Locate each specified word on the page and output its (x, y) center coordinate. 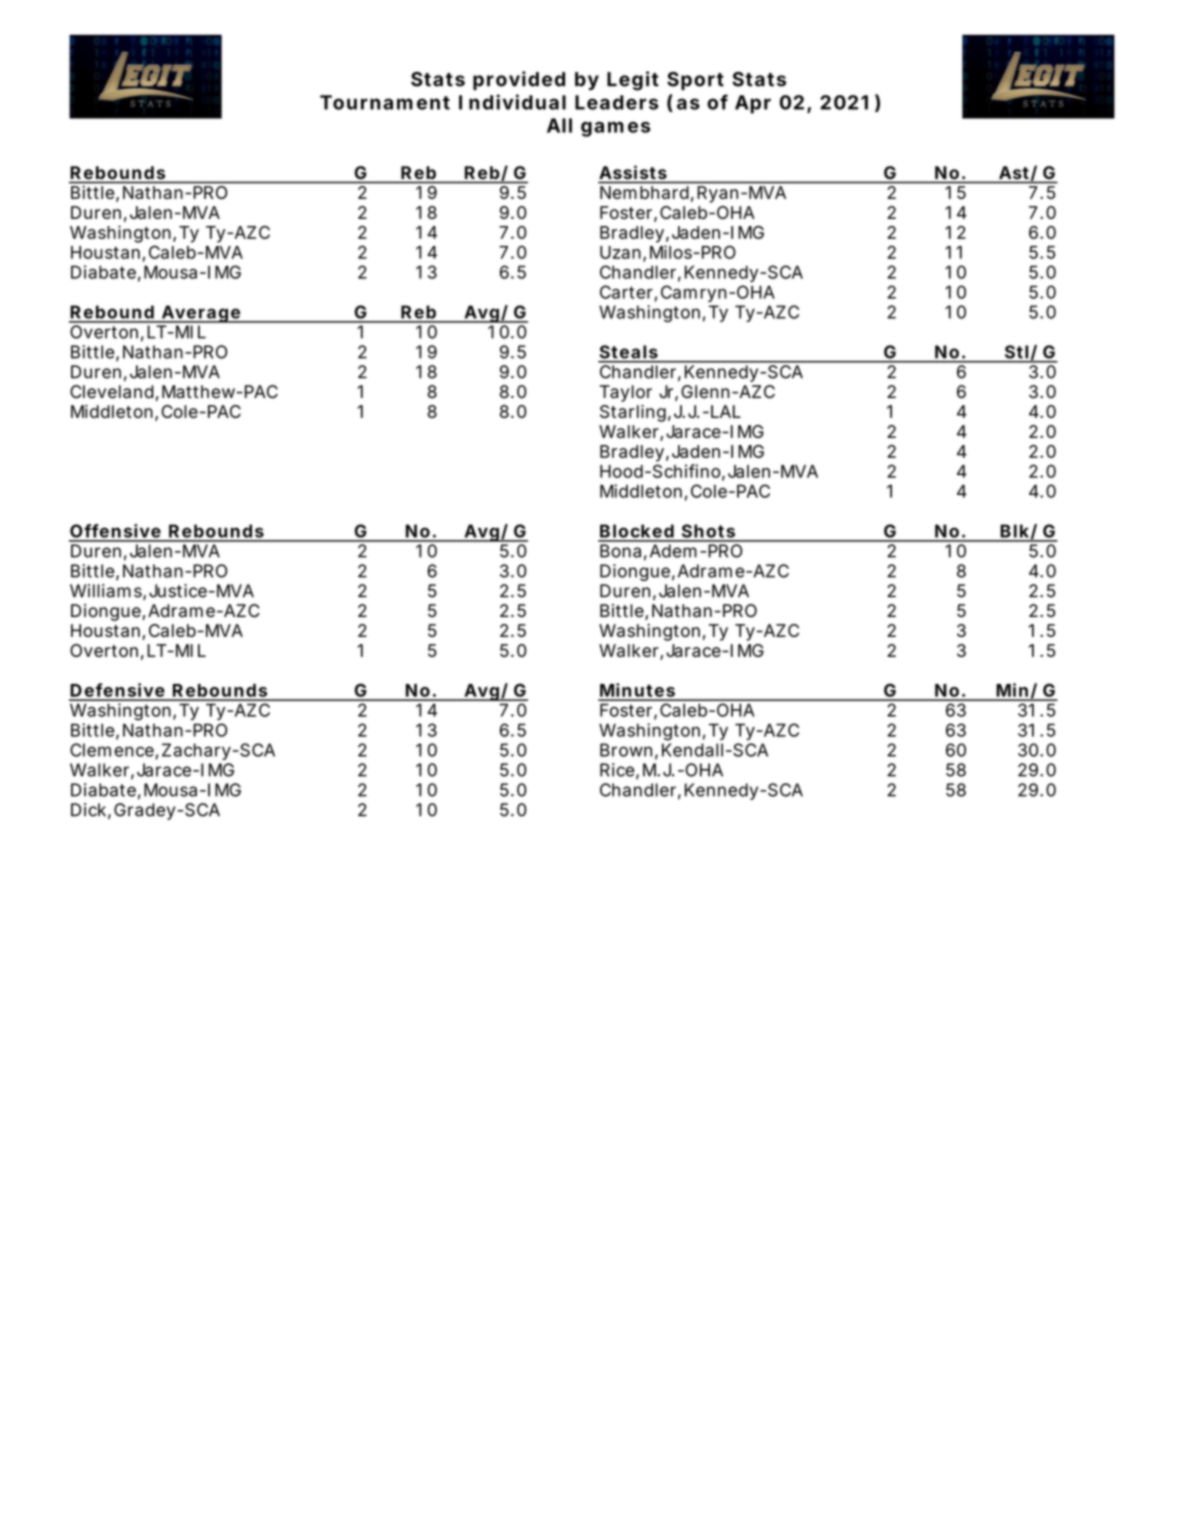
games (616, 129)
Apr (753, 104)
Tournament (385, 102)
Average (200, 314)
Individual (512, 102)
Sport (695, 81)
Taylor (626, 393)
